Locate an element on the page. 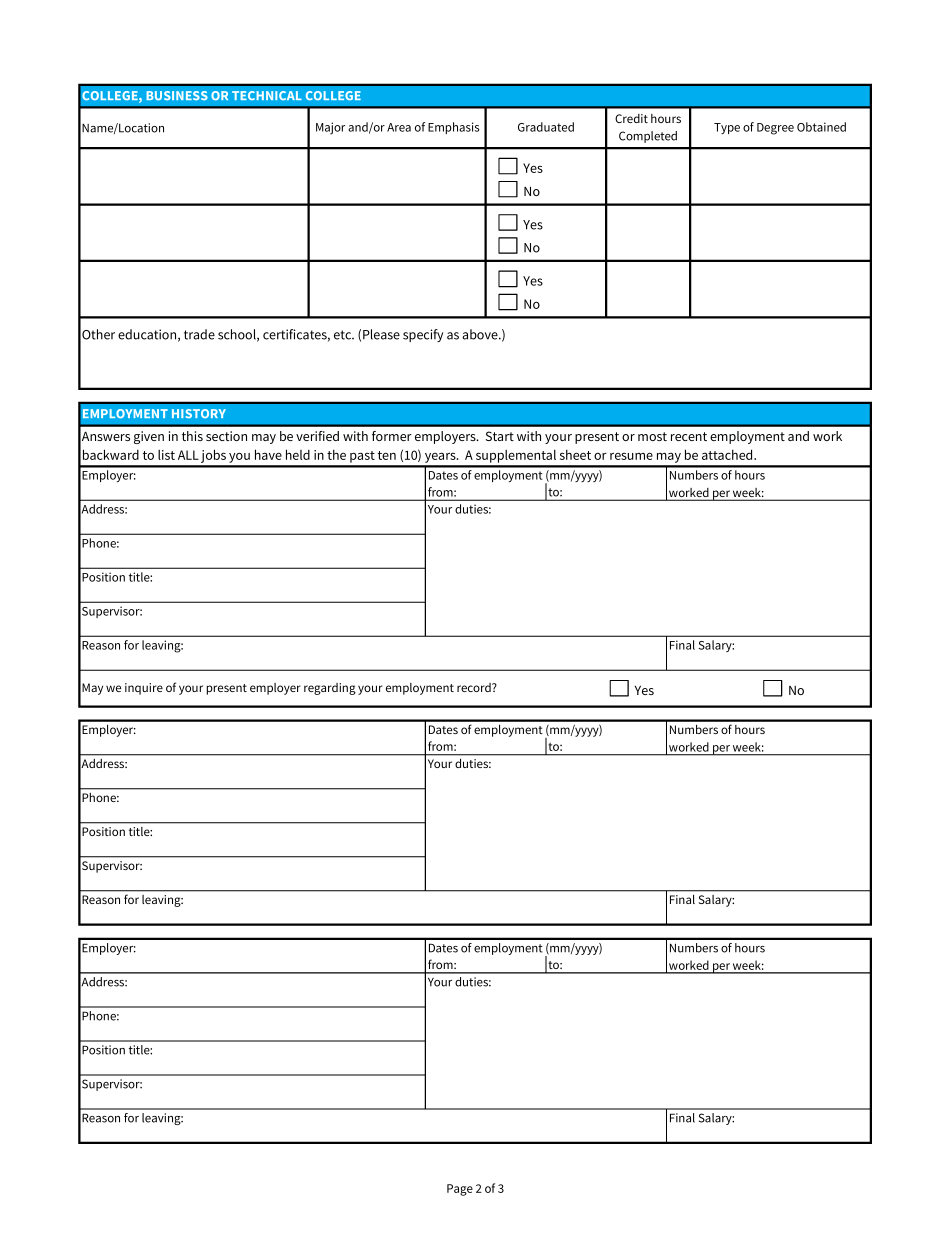  Emphasis is located at coordinates (453, 128).
